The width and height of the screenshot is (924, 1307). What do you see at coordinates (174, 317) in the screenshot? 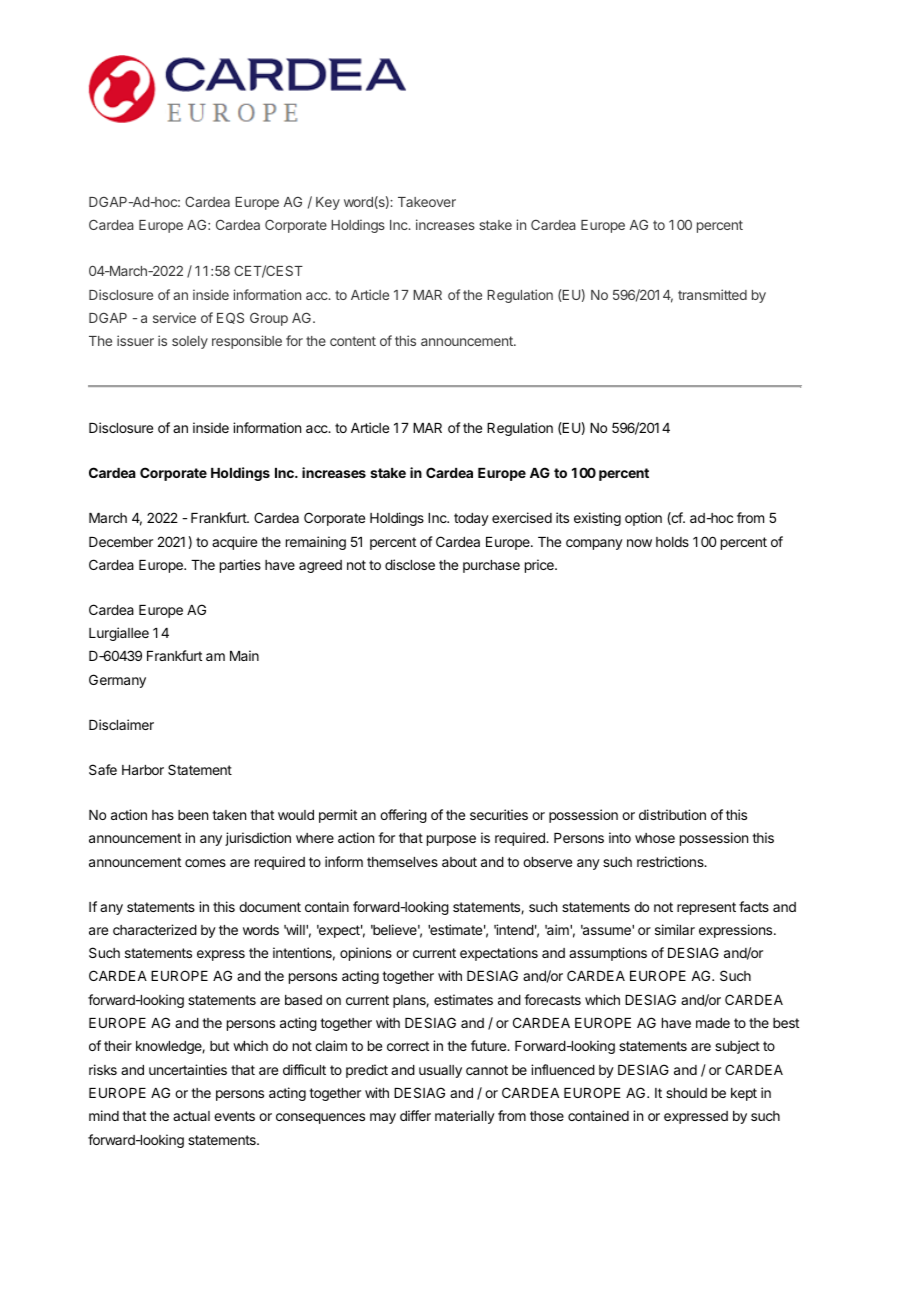
I see `service` at bounding box center [174, 317].
